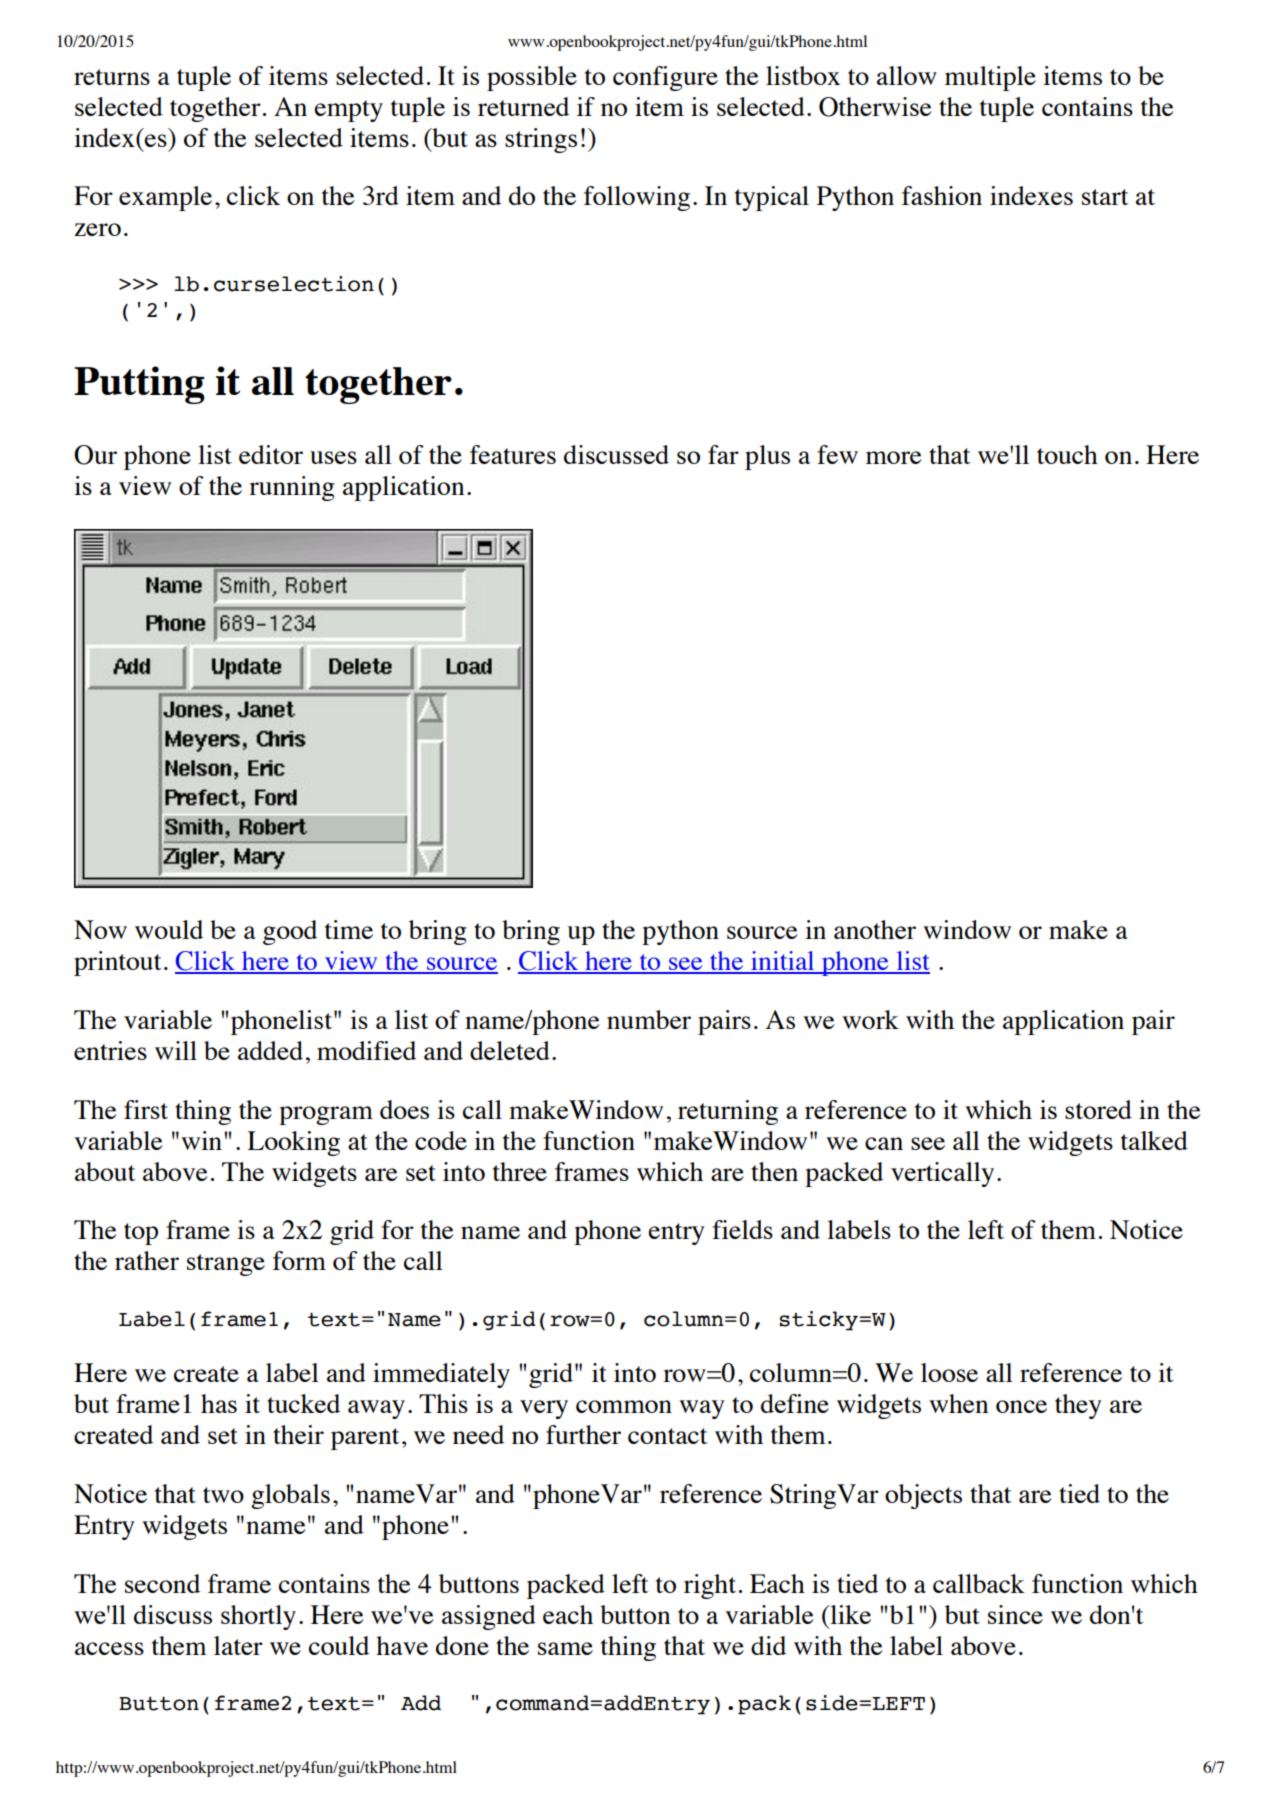 This screenshot has height=1810, width=1281. What do you see at coordinates (1067, 454) in the screenshot?
I see `touch` at bounding box center [1067, 454].
